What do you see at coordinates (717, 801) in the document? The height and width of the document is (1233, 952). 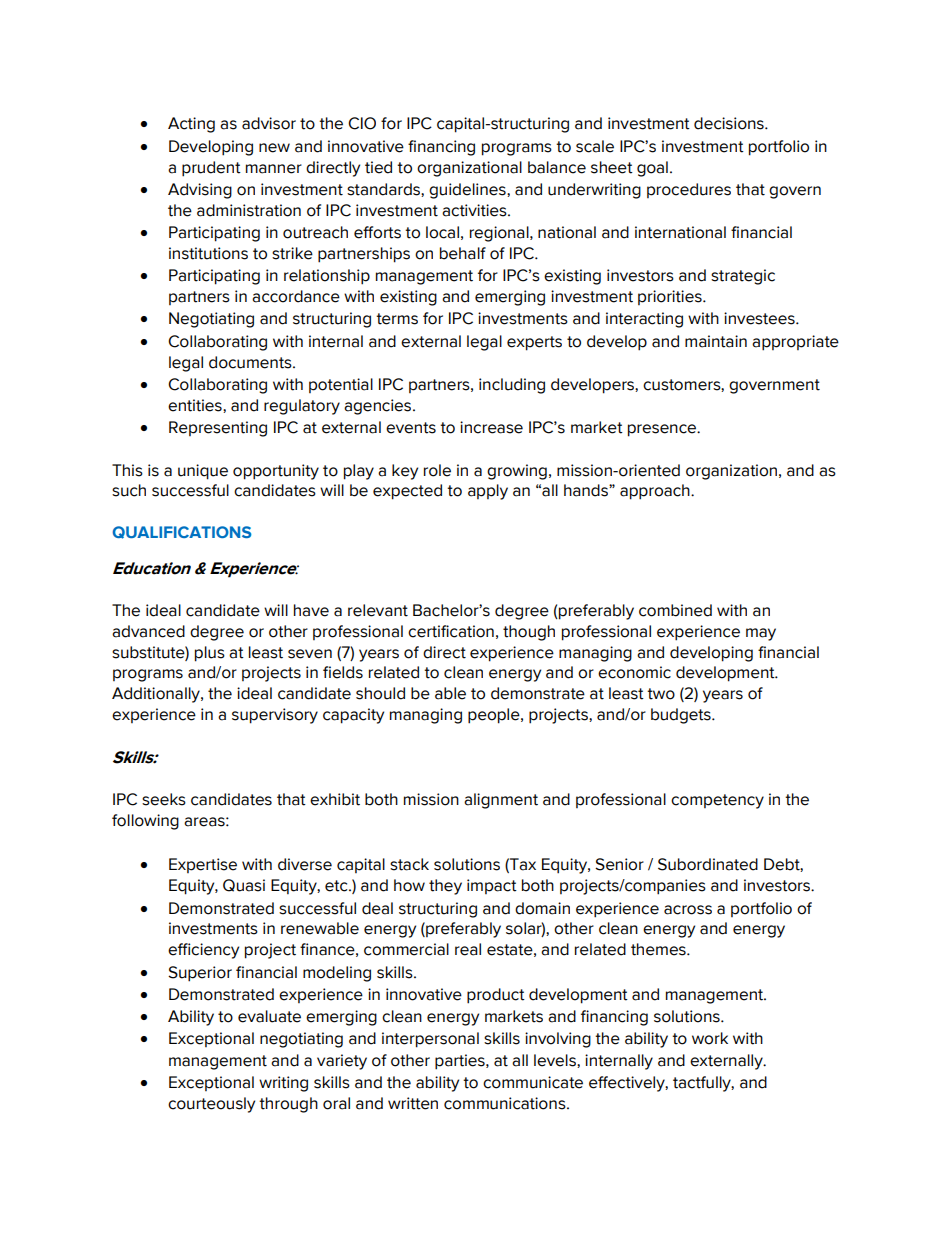 I see `competency` at bounding box center [717, 801].
